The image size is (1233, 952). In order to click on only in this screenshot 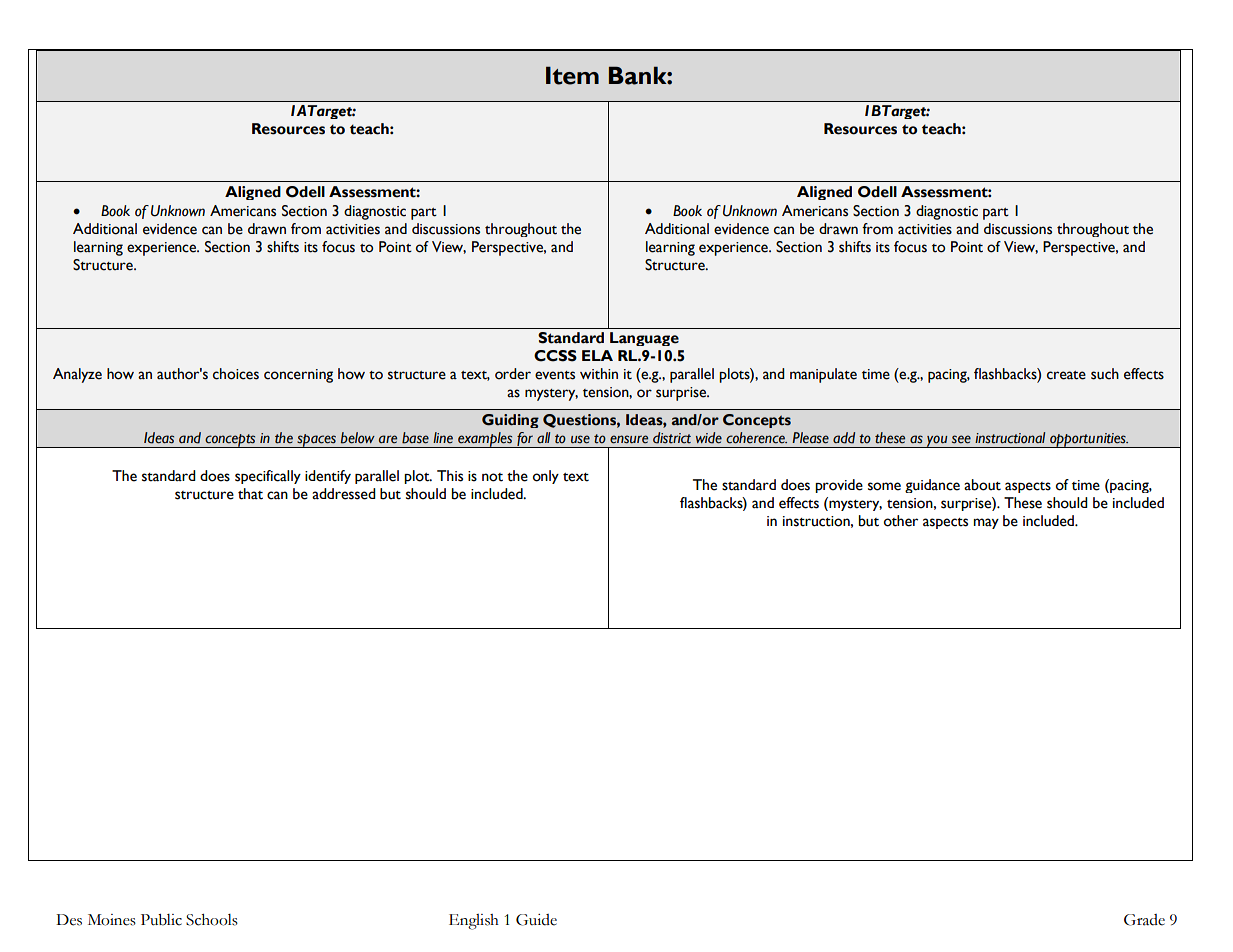, I will do `click(546, 477)`.
